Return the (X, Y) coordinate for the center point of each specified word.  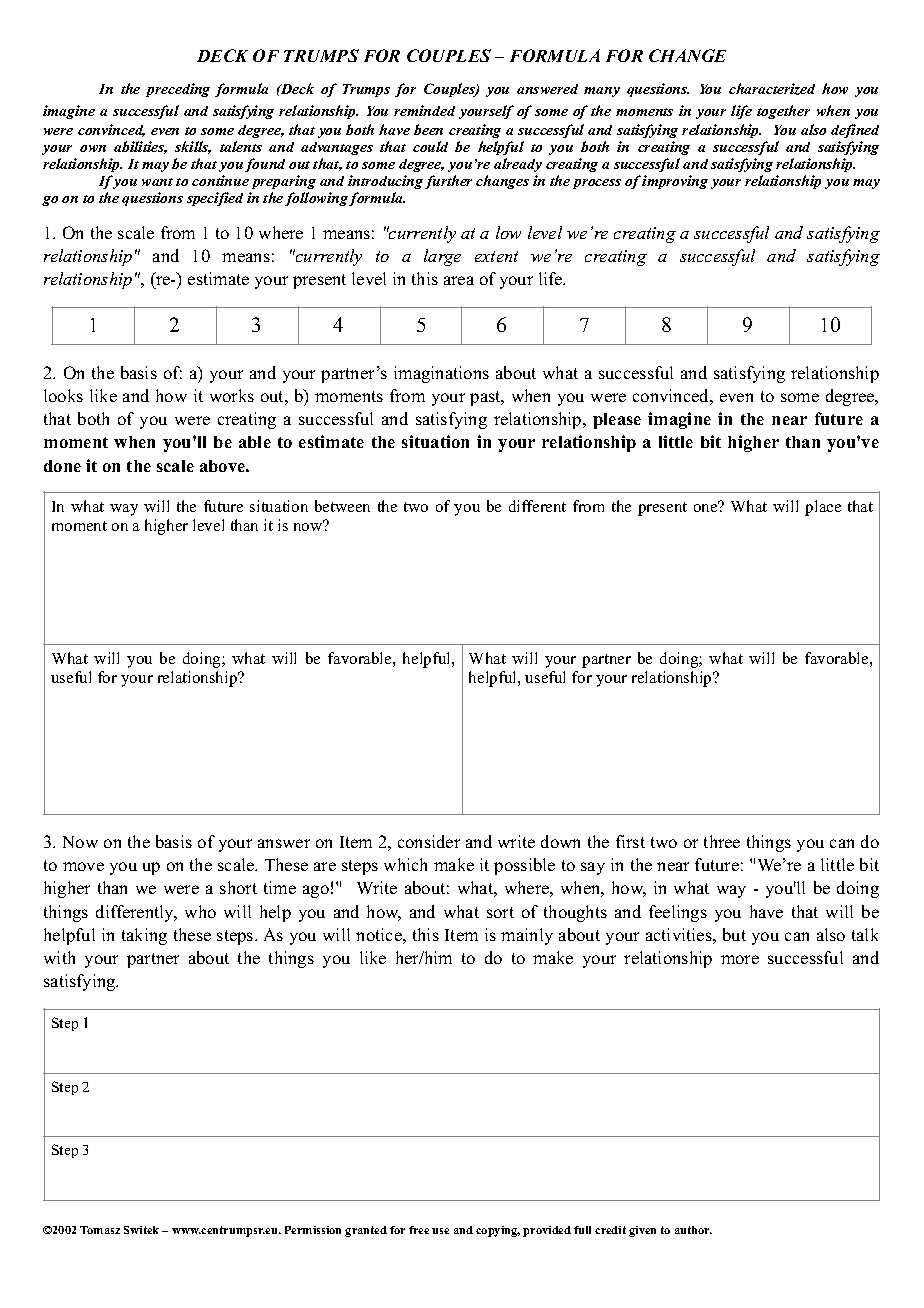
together (783, 112)
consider (429, 841)
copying (498, 1231)
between (342, 506)
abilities (140, 147)
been (428, 129)
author (693, 1230)
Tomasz (100, 1230)
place (823, 508)
